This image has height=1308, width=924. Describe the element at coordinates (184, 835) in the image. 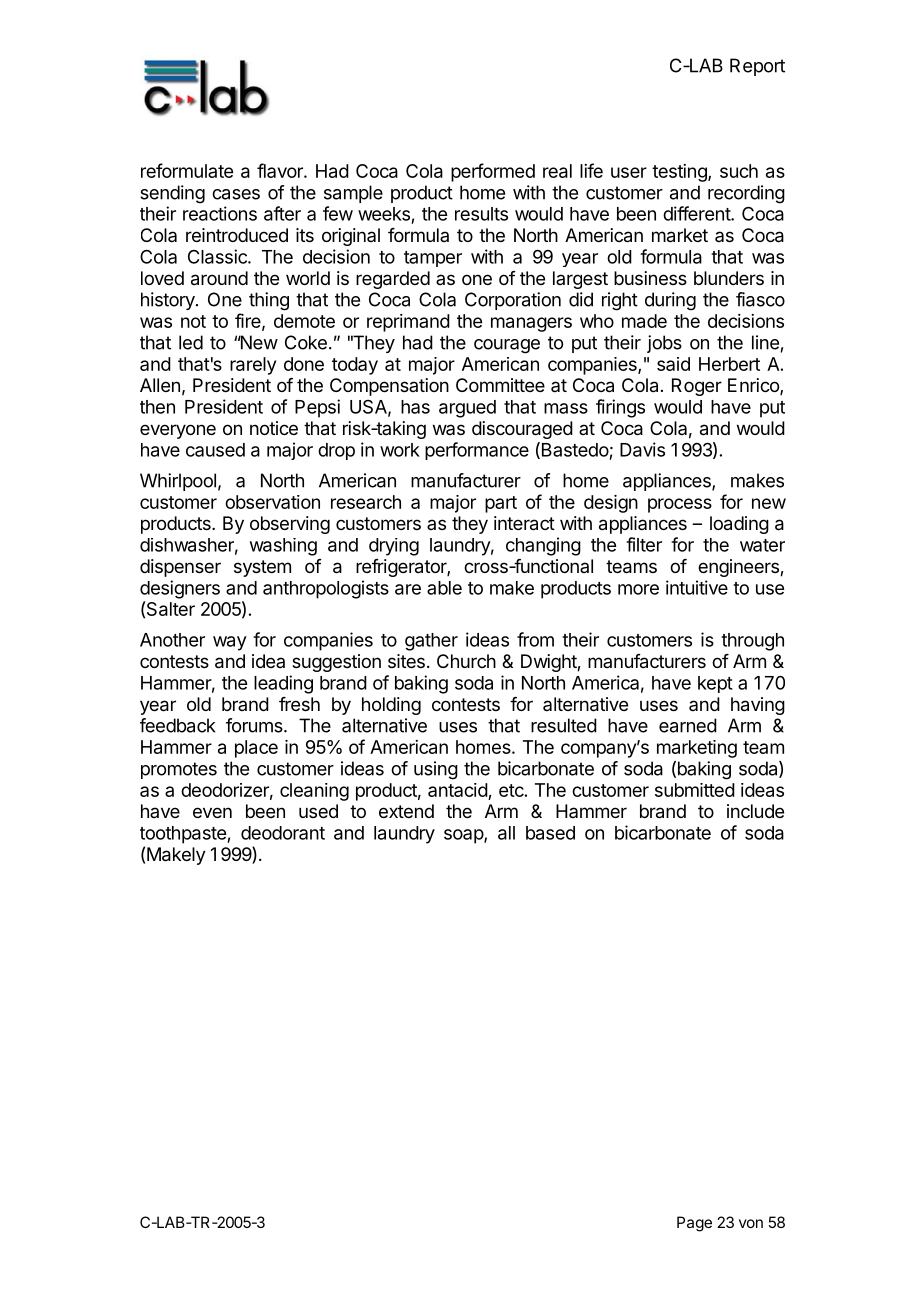

I see `toothpaste` at that location.
